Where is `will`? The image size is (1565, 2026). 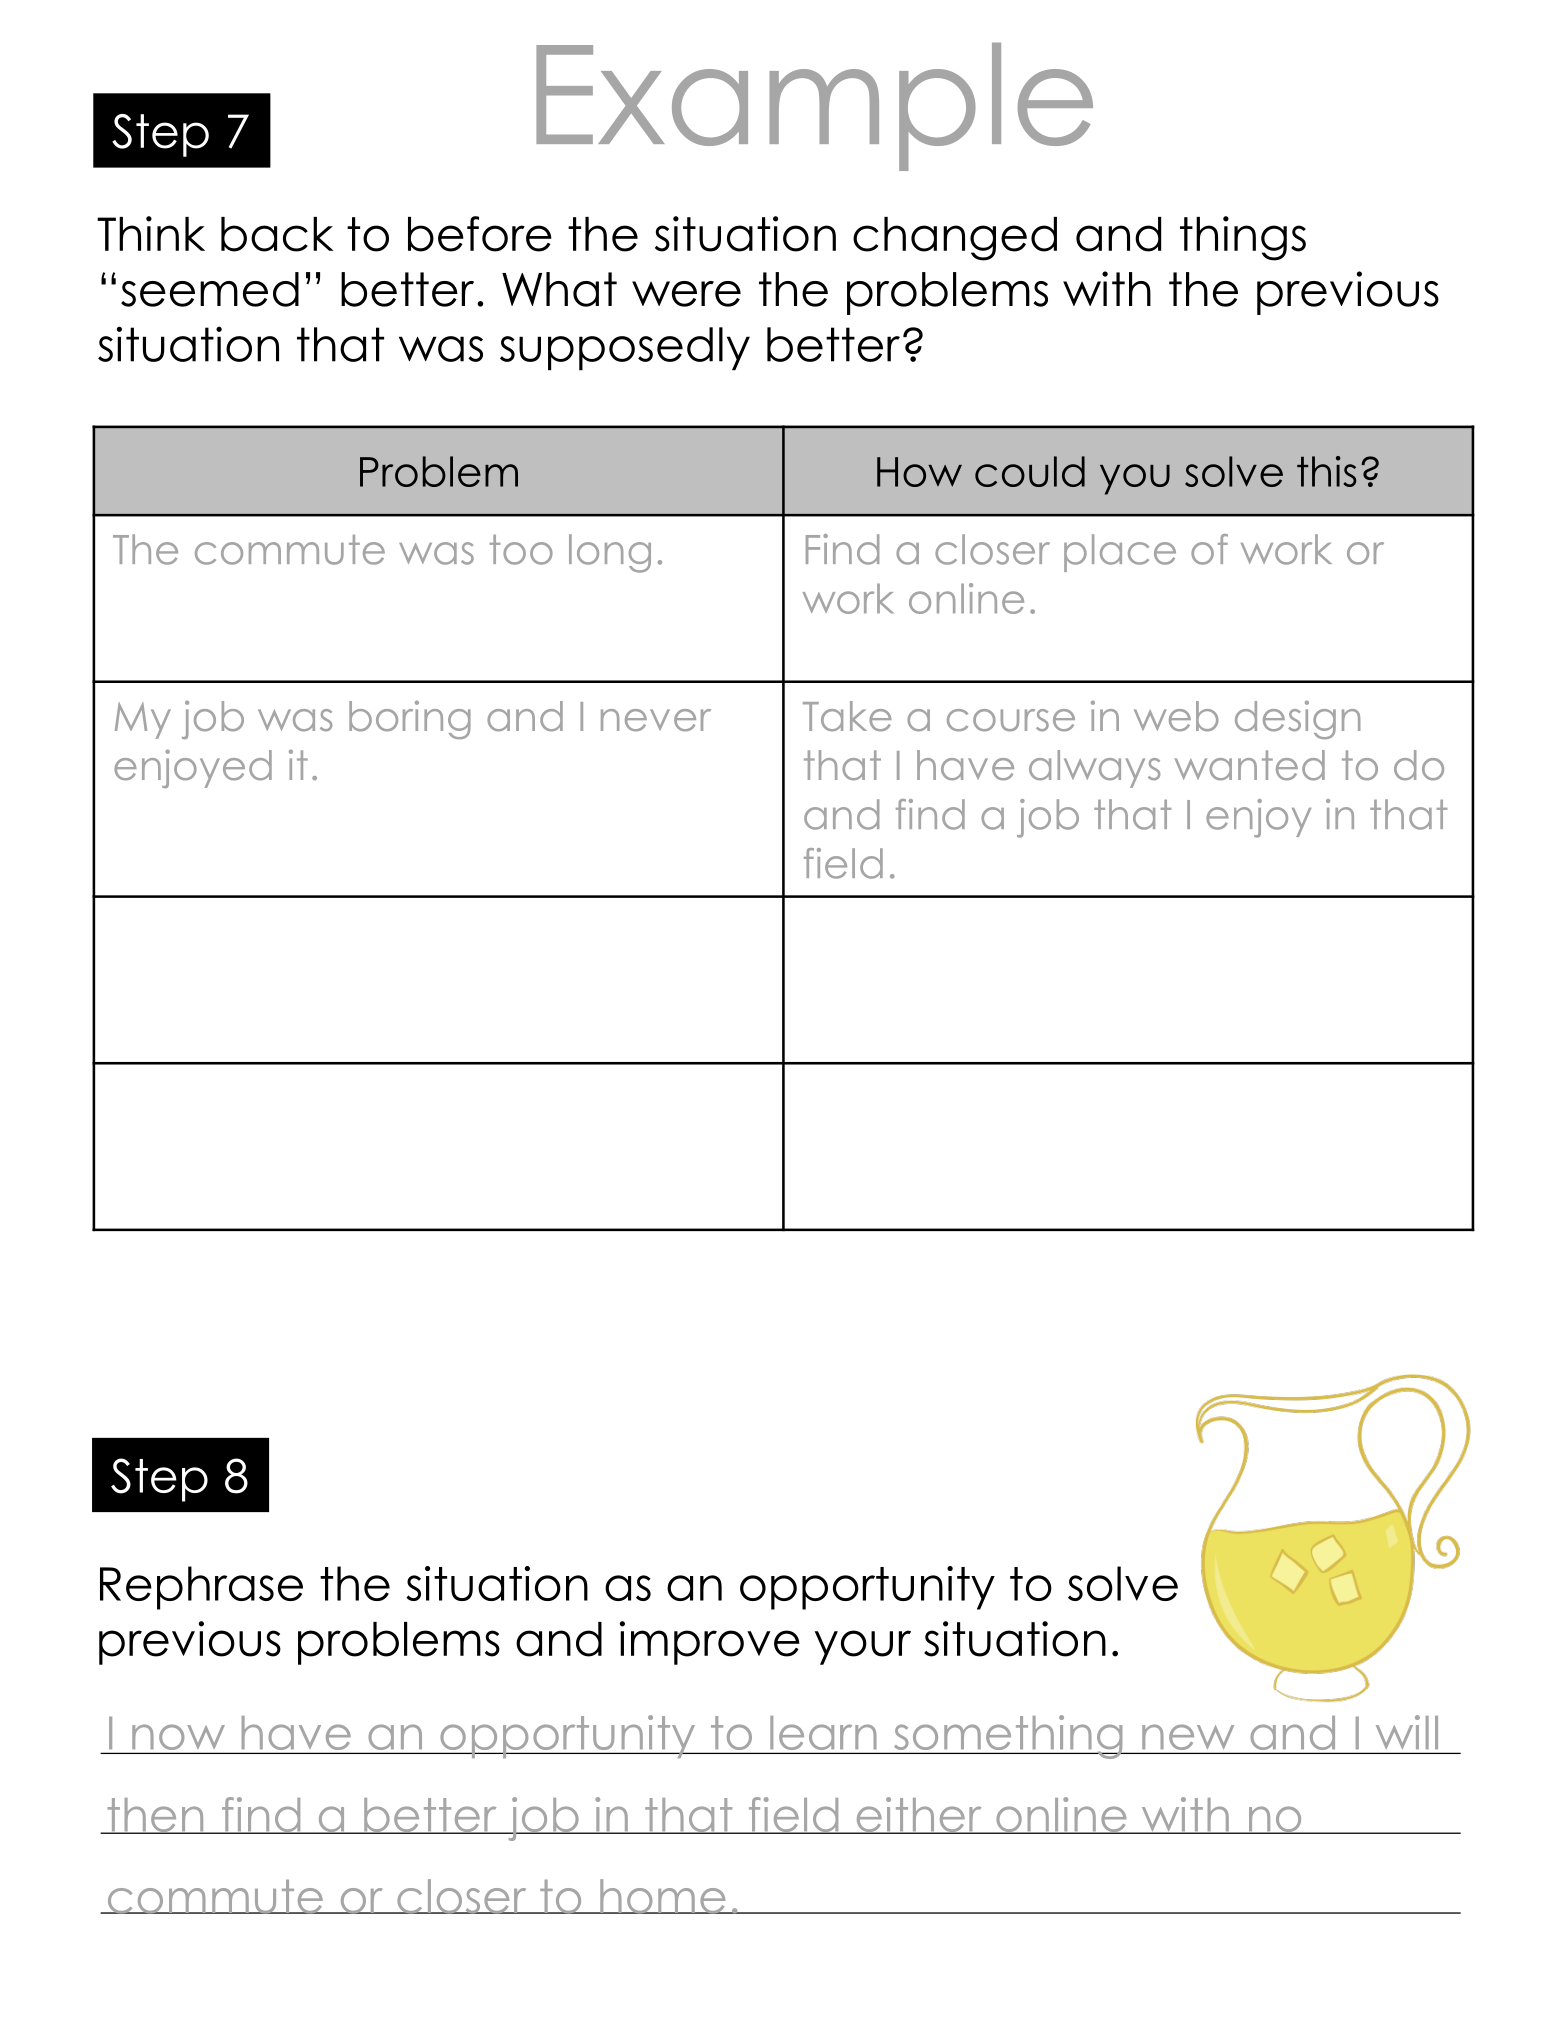 will is located at coordinates (1407, 1732).
